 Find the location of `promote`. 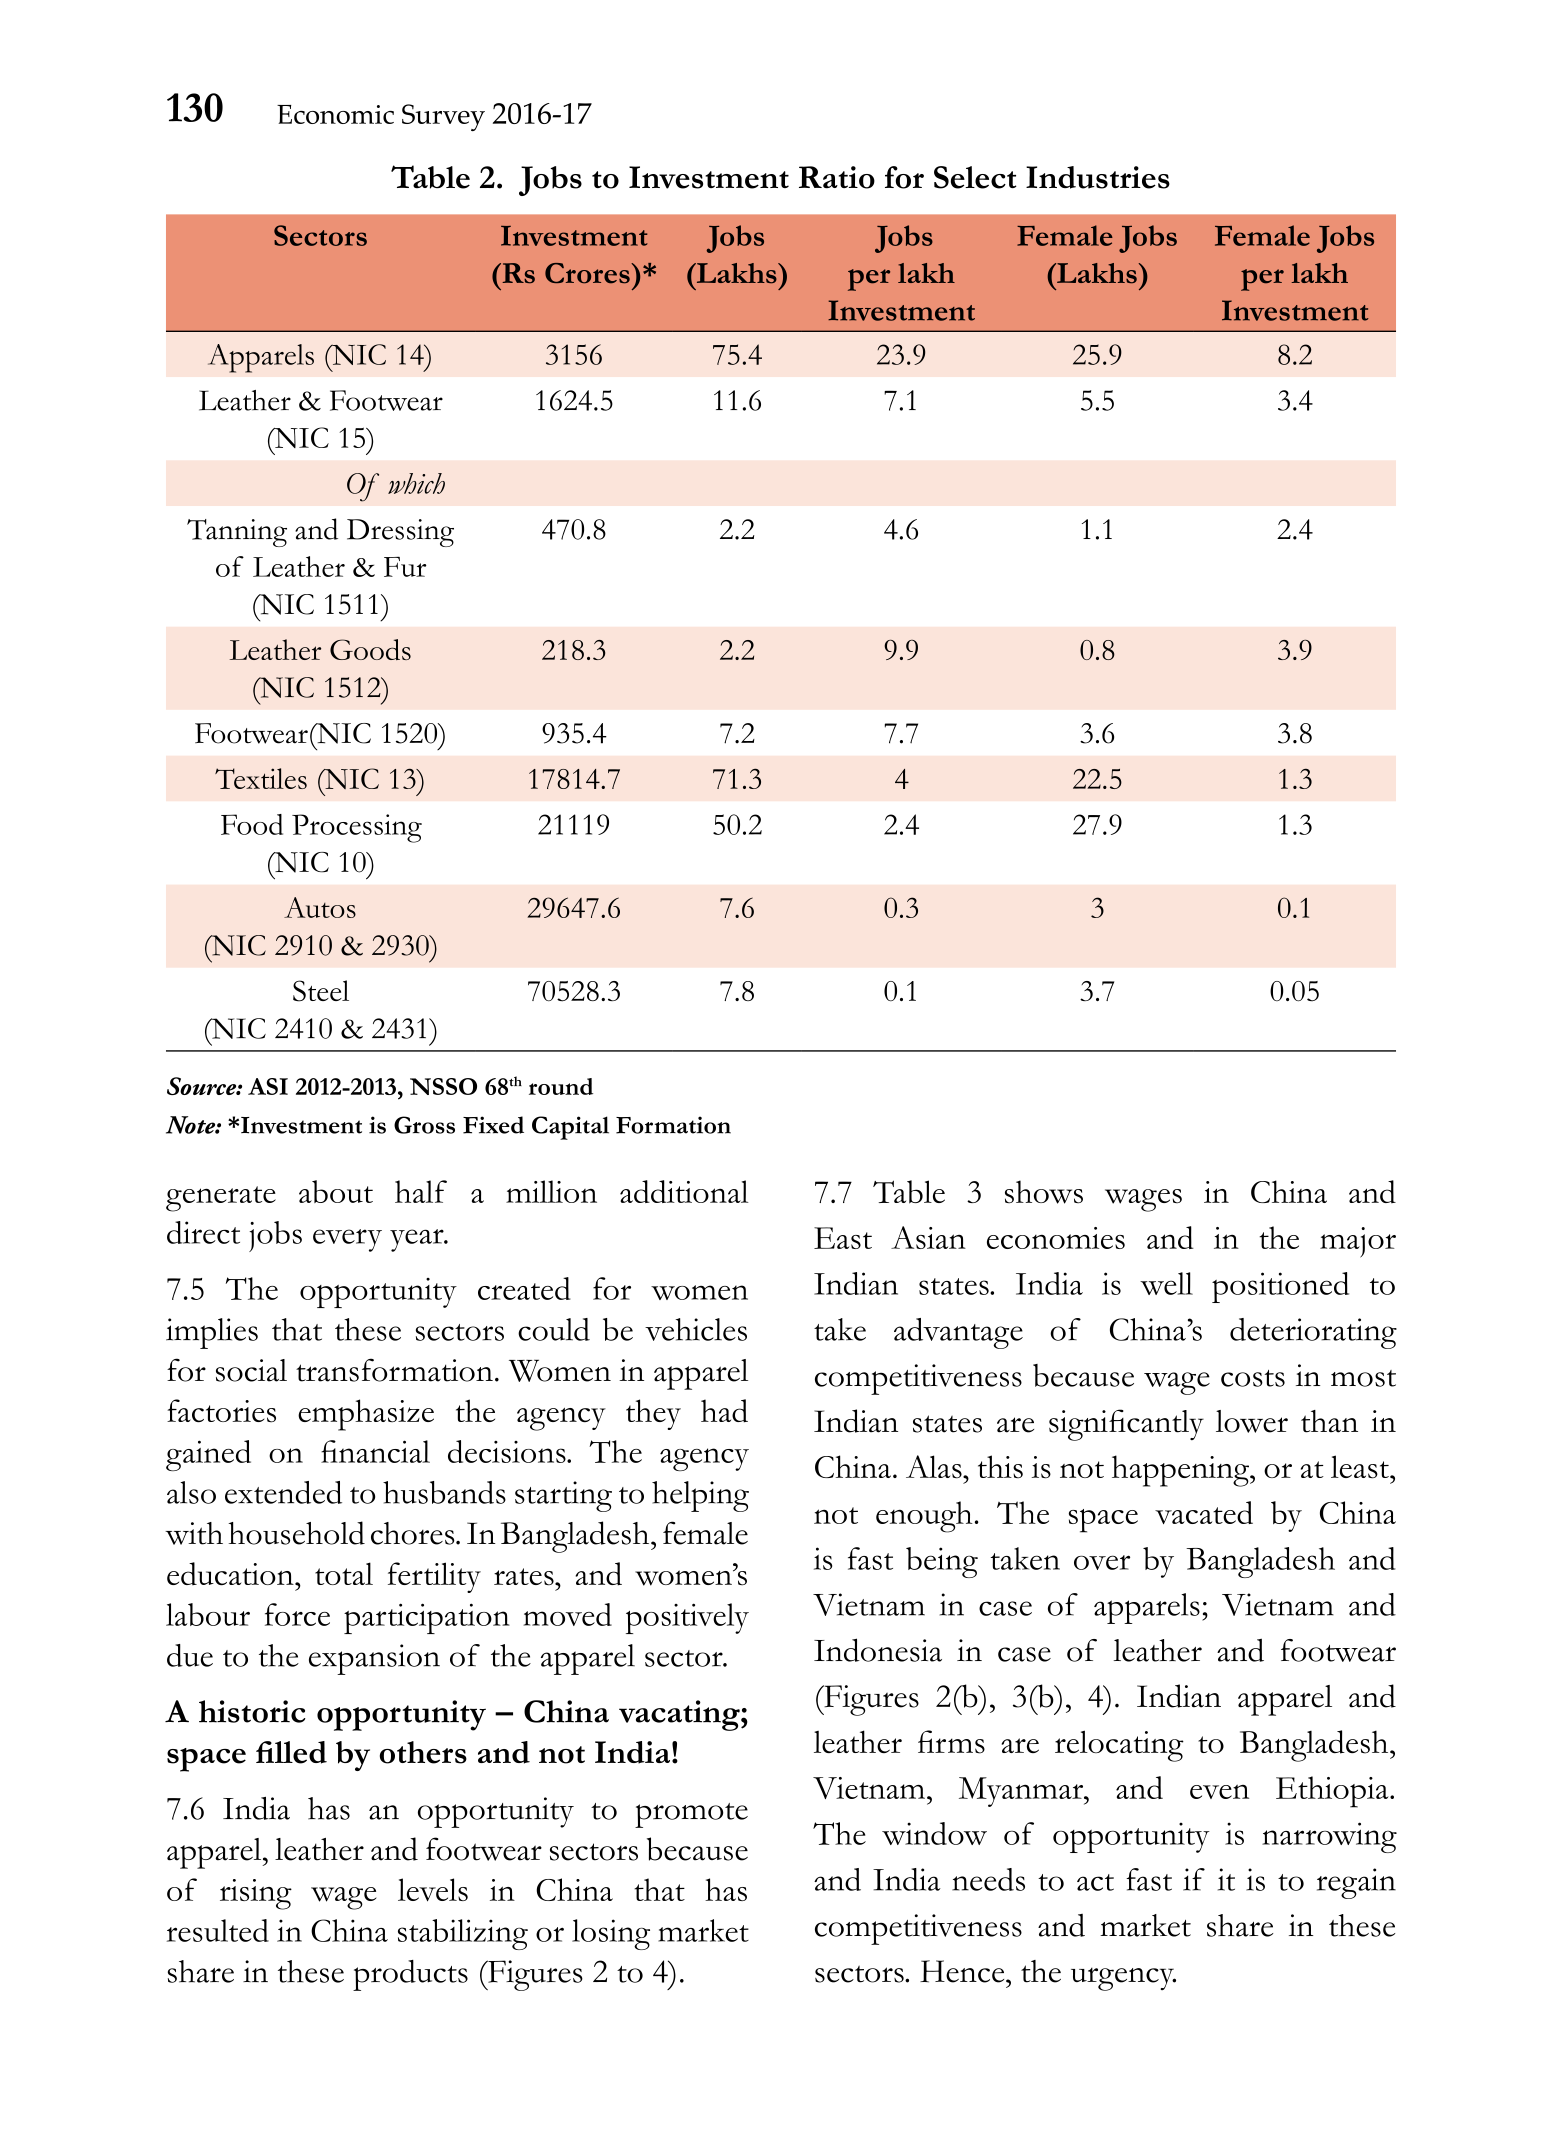

promote is located at coordinates (691, 1815).
